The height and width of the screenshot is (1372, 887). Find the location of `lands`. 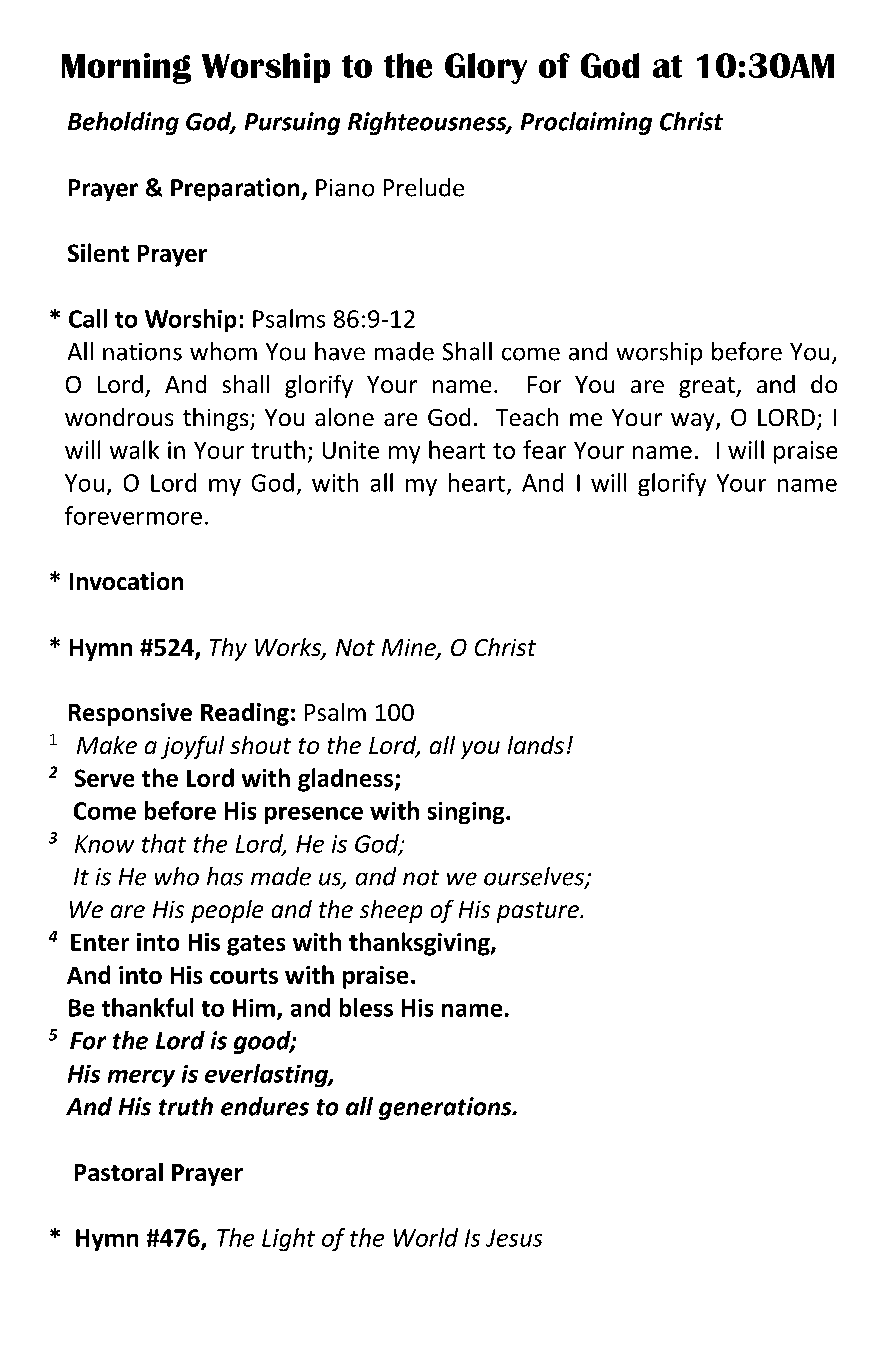

lands is located at coordinates (536, 745).
